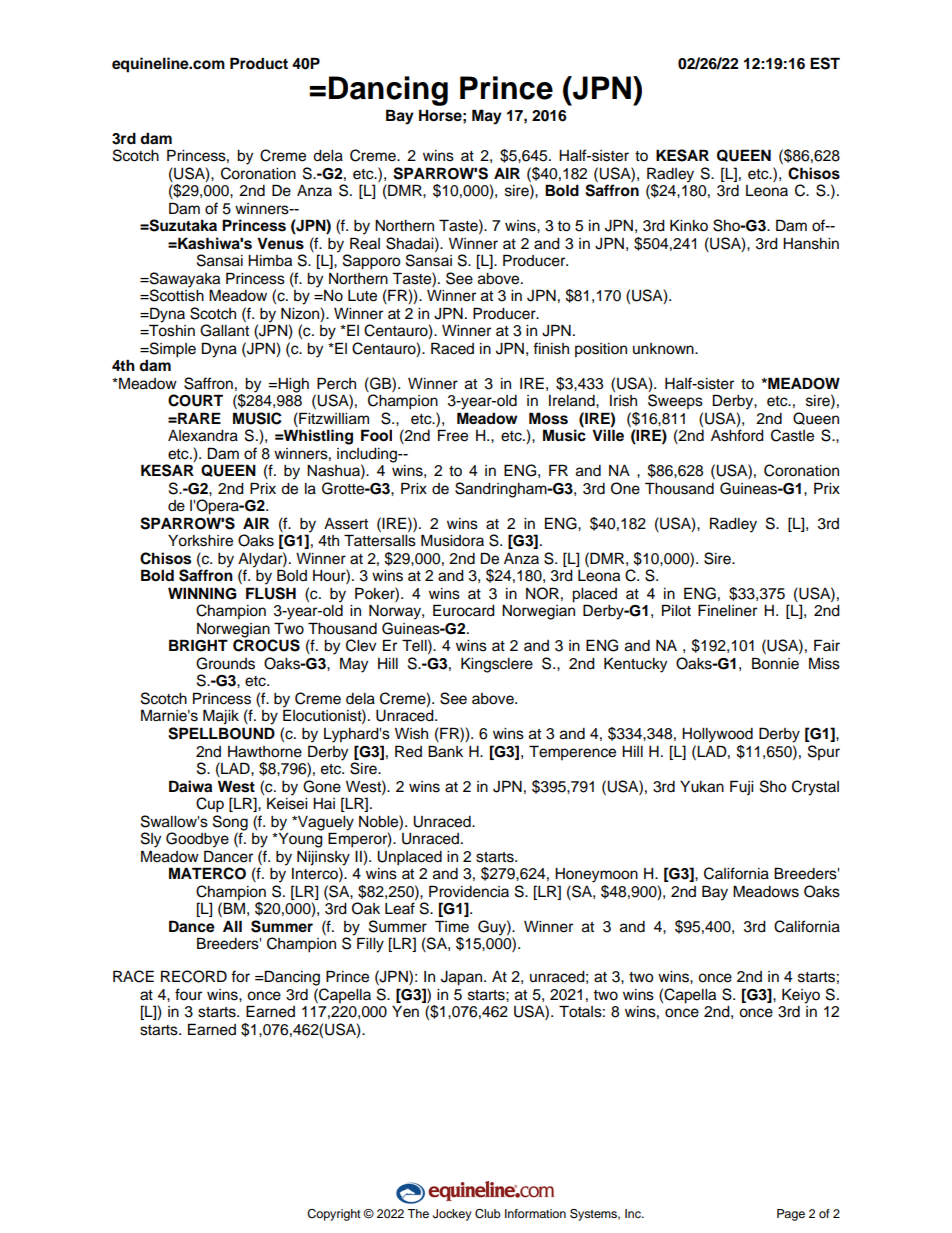 The height and width of the document is (1233, 952). Describe the element at coordinates (775, 663) in the document. I see `Bonnie` at that location.
